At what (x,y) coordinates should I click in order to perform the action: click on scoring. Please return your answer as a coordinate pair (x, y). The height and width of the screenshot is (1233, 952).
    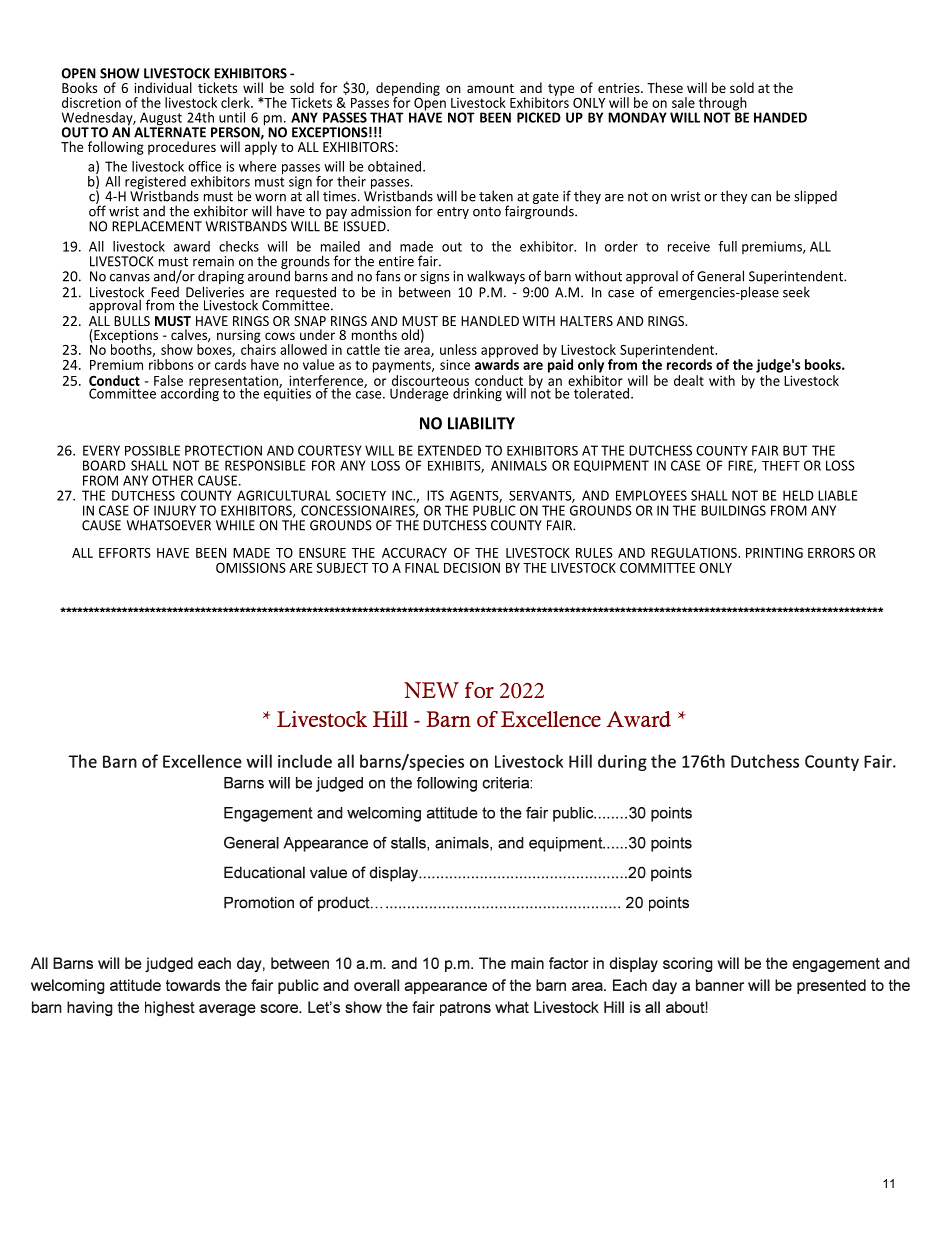
    Looking at the image, I should click on (688, 964).
